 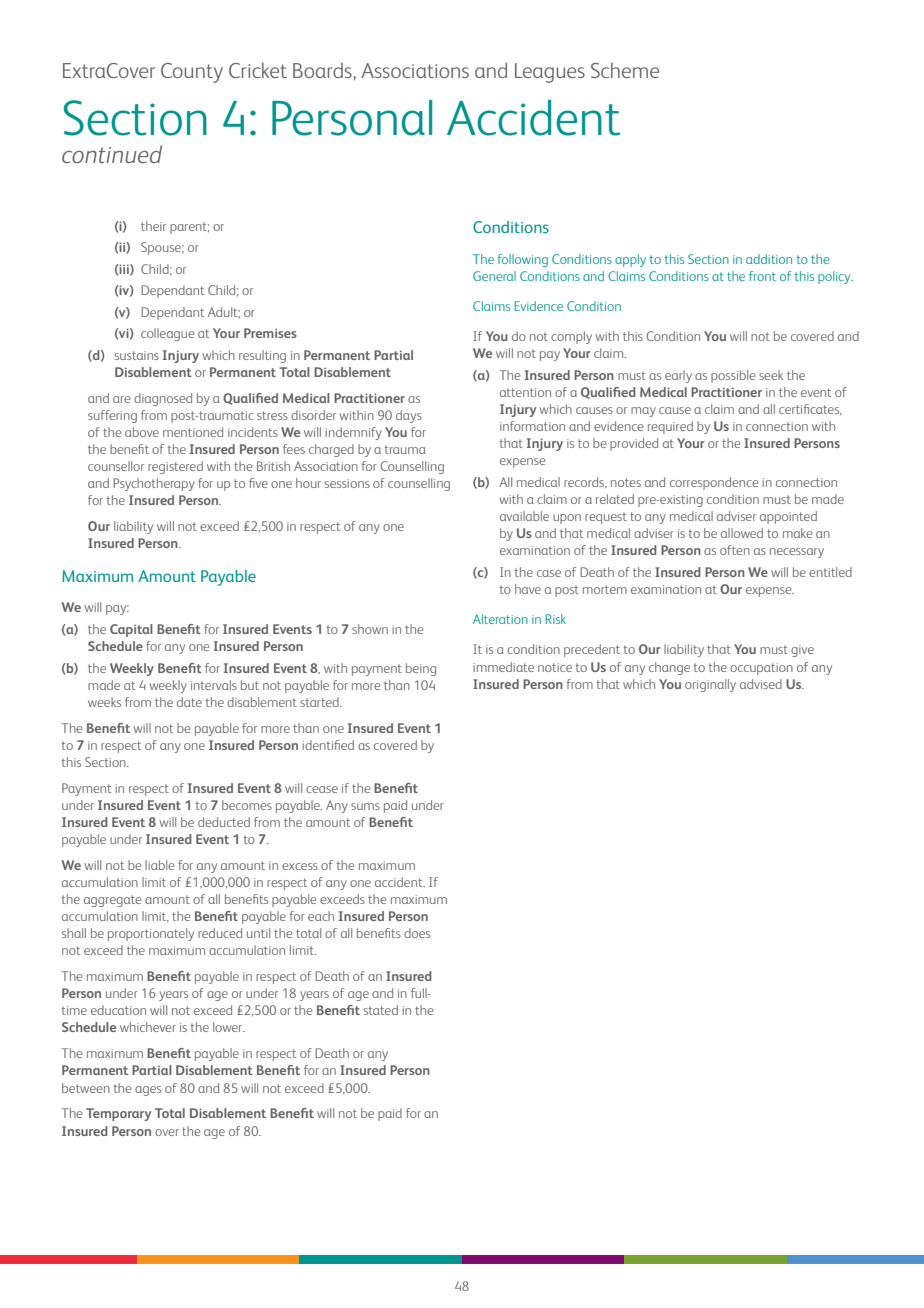 What do you see at coordinates (735, 550) in the screenshot?
I see `often` at bounding box center [735, 550].
